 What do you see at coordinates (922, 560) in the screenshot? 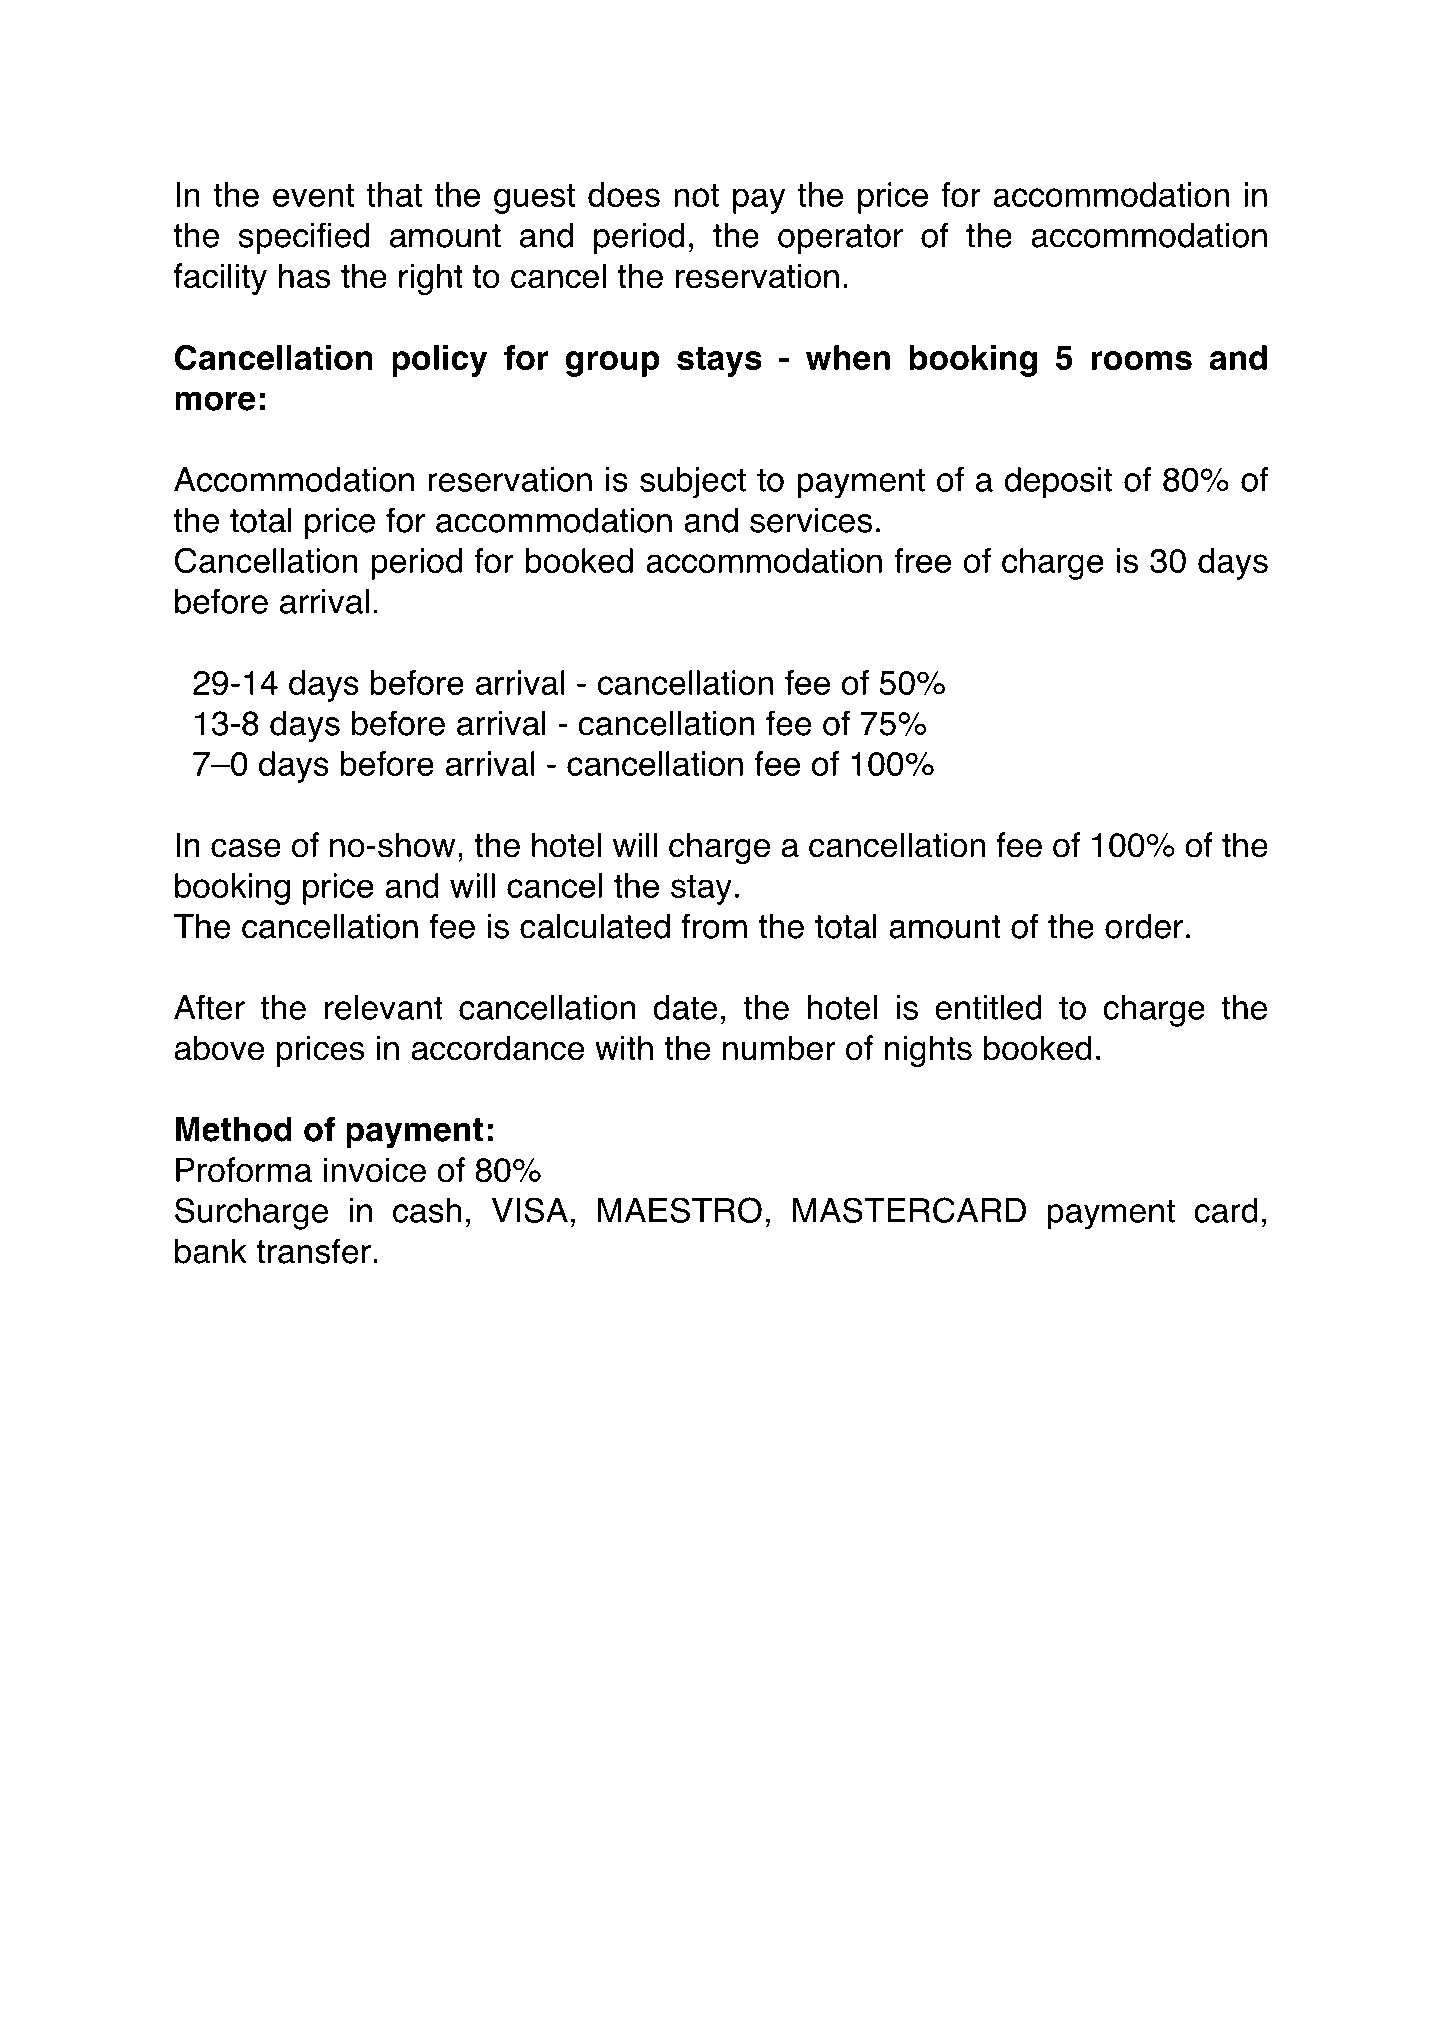
I see `free` at bounding box center [922, 560].
